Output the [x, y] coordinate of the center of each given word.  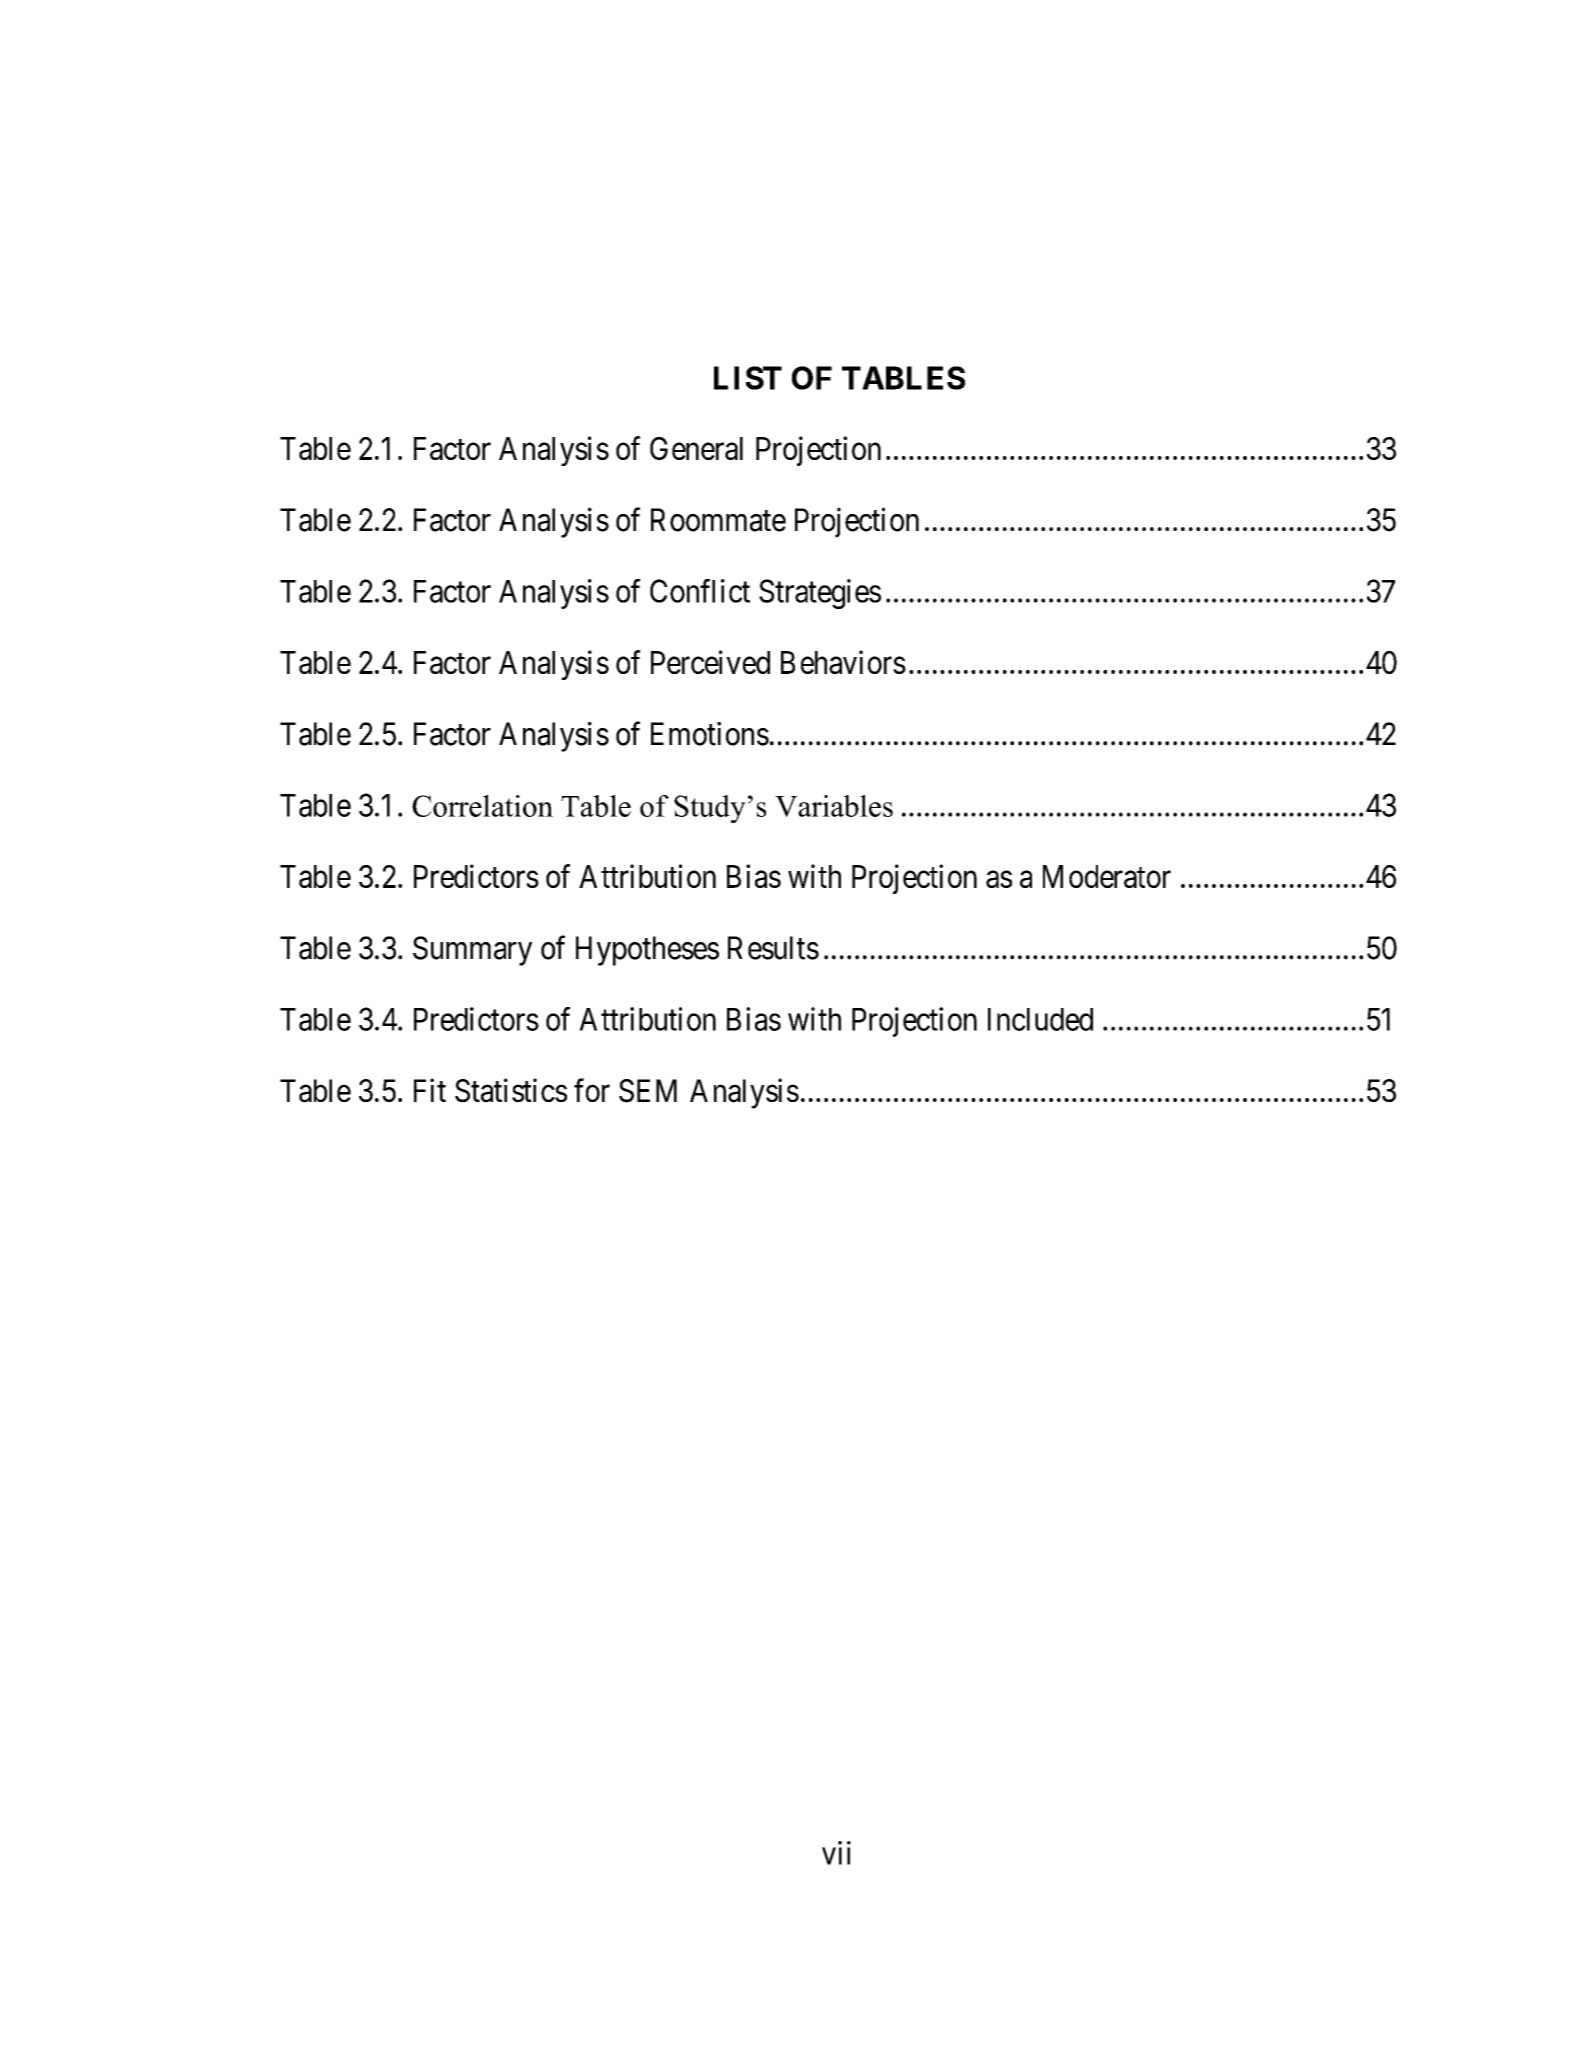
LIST [748, 378]
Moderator [1107, 876]
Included [1040, 1019]
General [696, 448]
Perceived [710, 662]
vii [836, 1853]
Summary [472, 951]
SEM [648, 1091]
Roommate [718, 520]
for [592, 1090]
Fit [430, 1090]
